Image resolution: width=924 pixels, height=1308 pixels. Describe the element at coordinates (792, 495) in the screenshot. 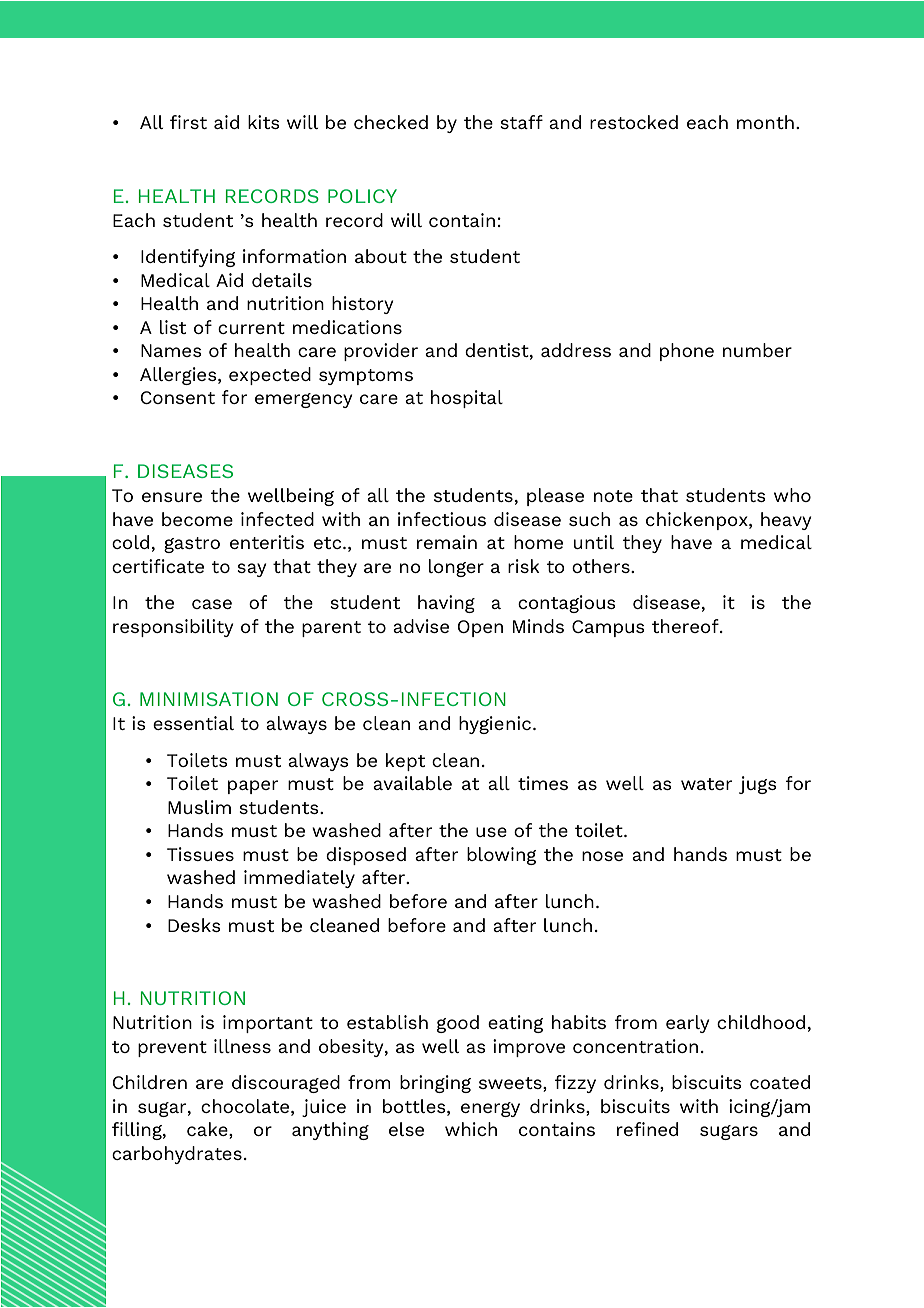

I see `who` at that location.
